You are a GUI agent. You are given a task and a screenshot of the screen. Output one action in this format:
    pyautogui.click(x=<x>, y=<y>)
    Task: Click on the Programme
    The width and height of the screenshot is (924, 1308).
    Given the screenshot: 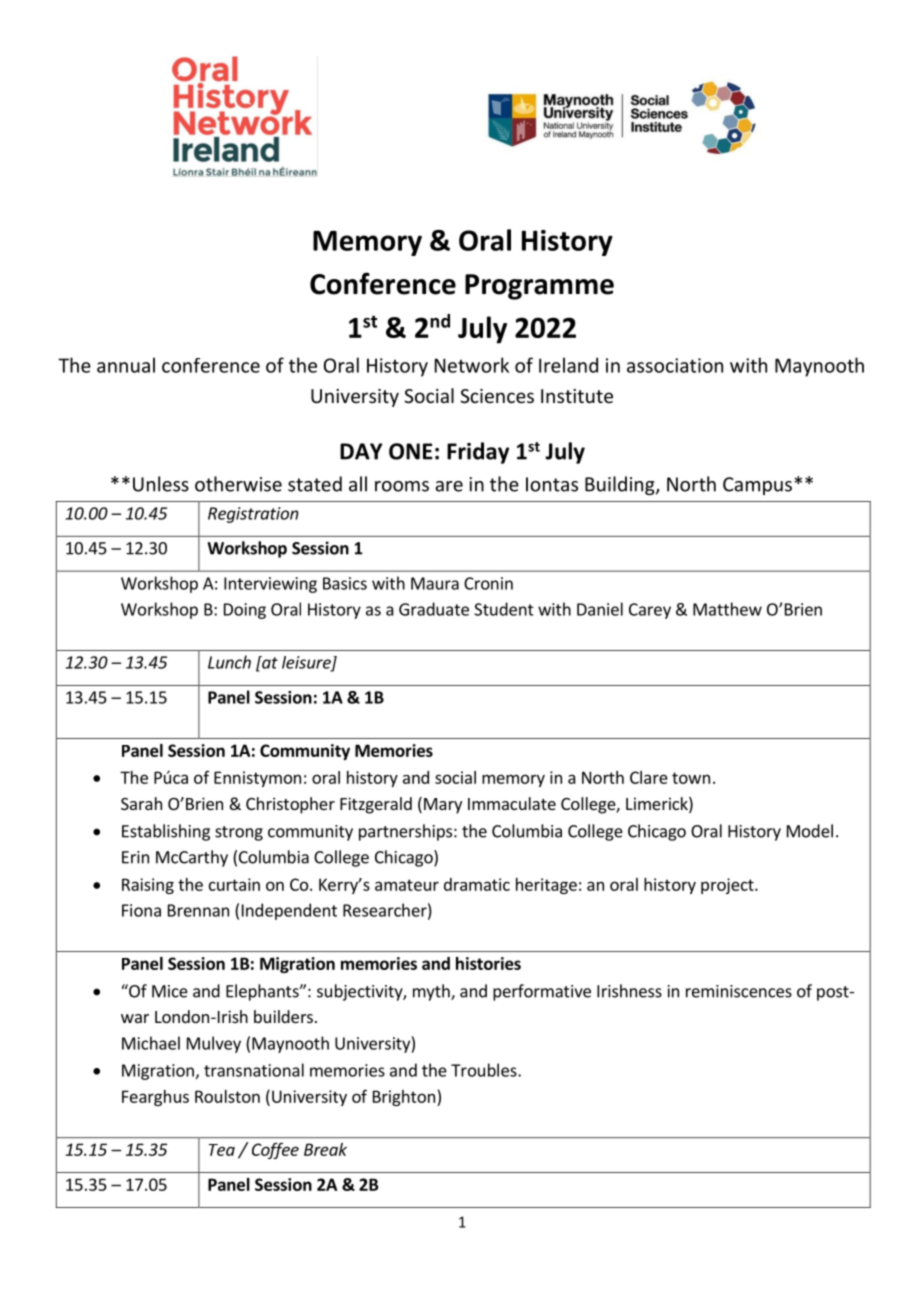 What is the action you would take?
    pyautogui.click(x=539, y=287)
